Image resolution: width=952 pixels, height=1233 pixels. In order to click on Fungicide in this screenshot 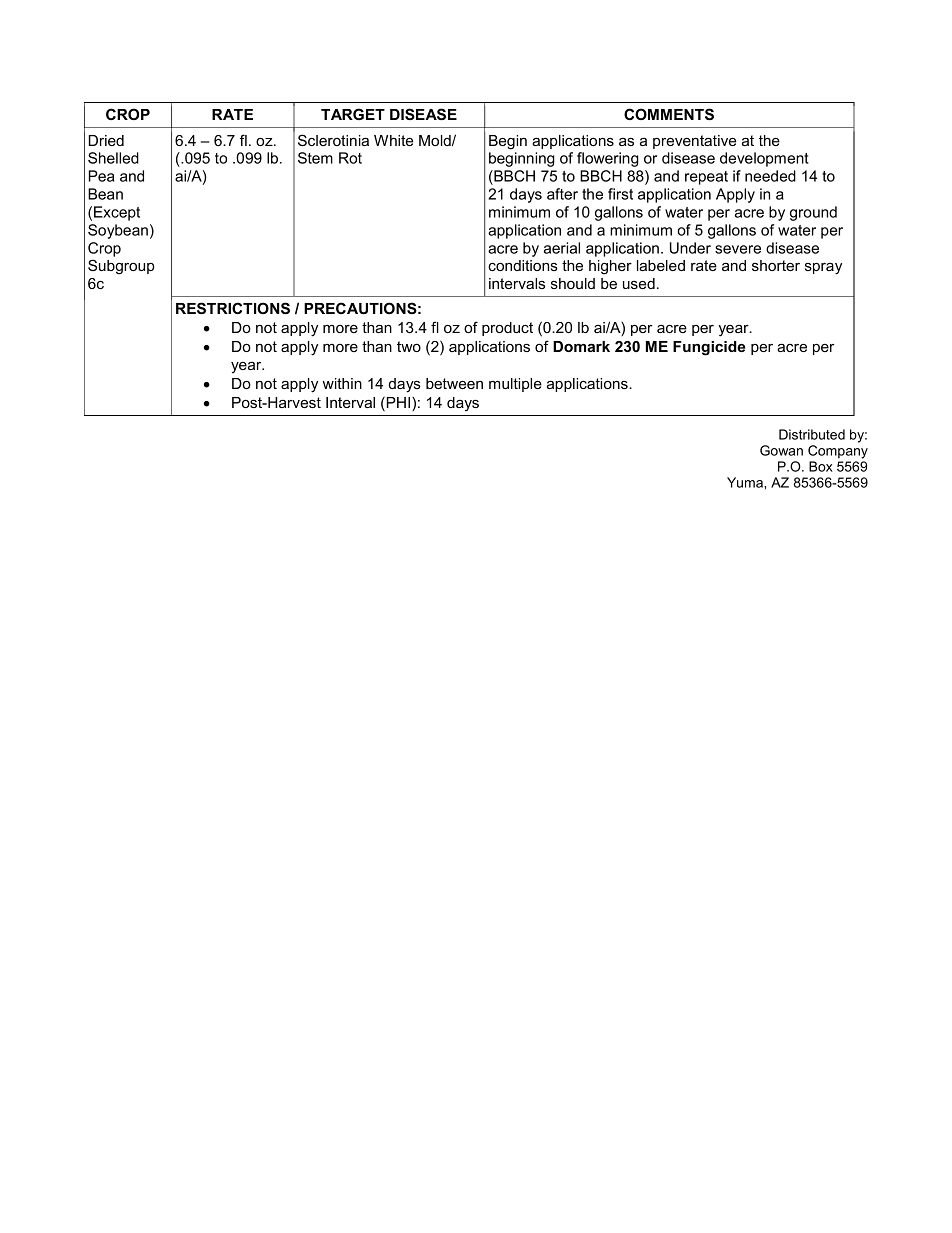, I will do `click(709, 348)`.
